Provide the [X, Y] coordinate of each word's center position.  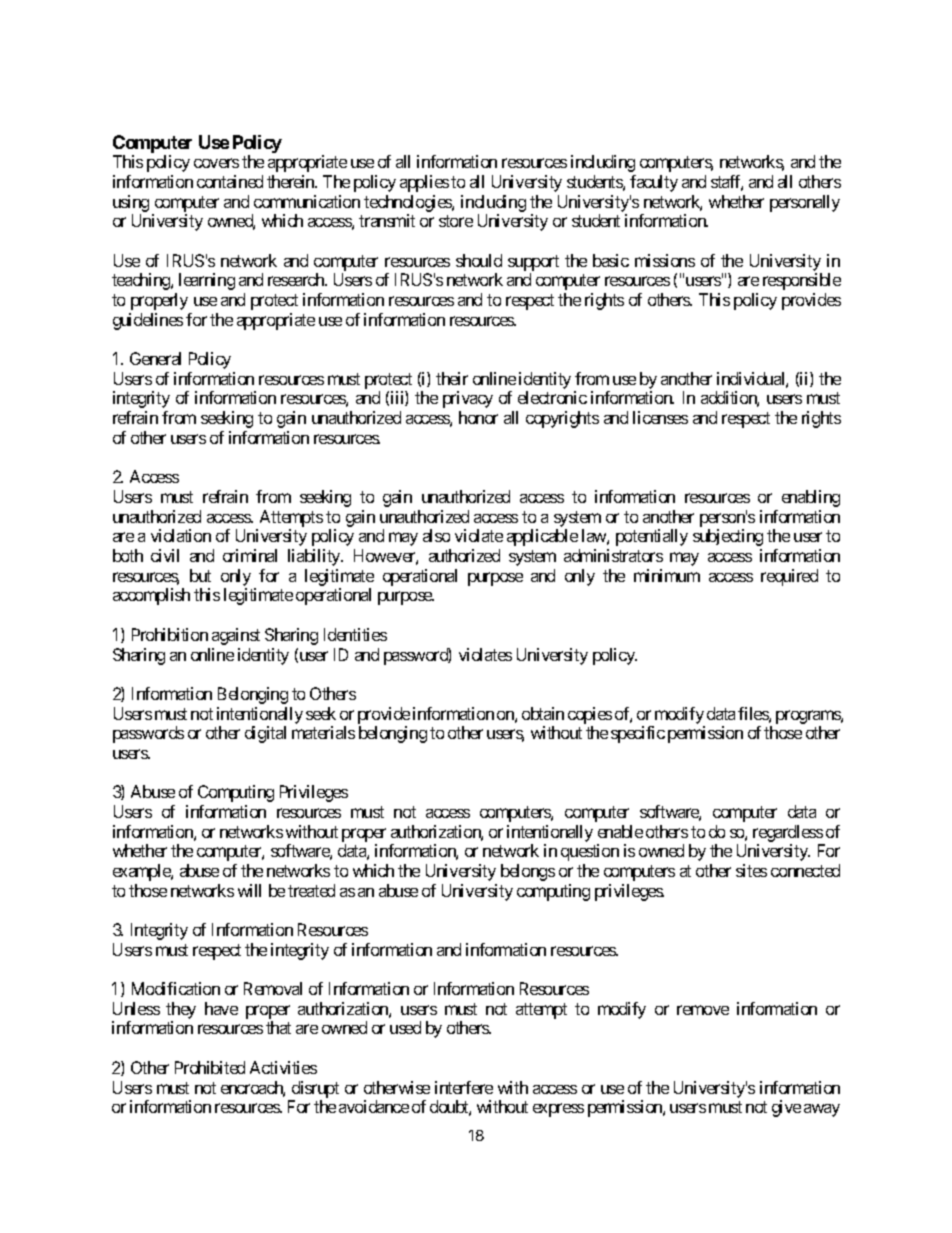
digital [265, 734]
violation [181, 535]
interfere [464, 1087]
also [436, 535]
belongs [528, 872]
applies [424, 183]
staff [727, 183]
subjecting [728, 537]
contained [230, 181]
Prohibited [210, 1067]
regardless [788, 833]
